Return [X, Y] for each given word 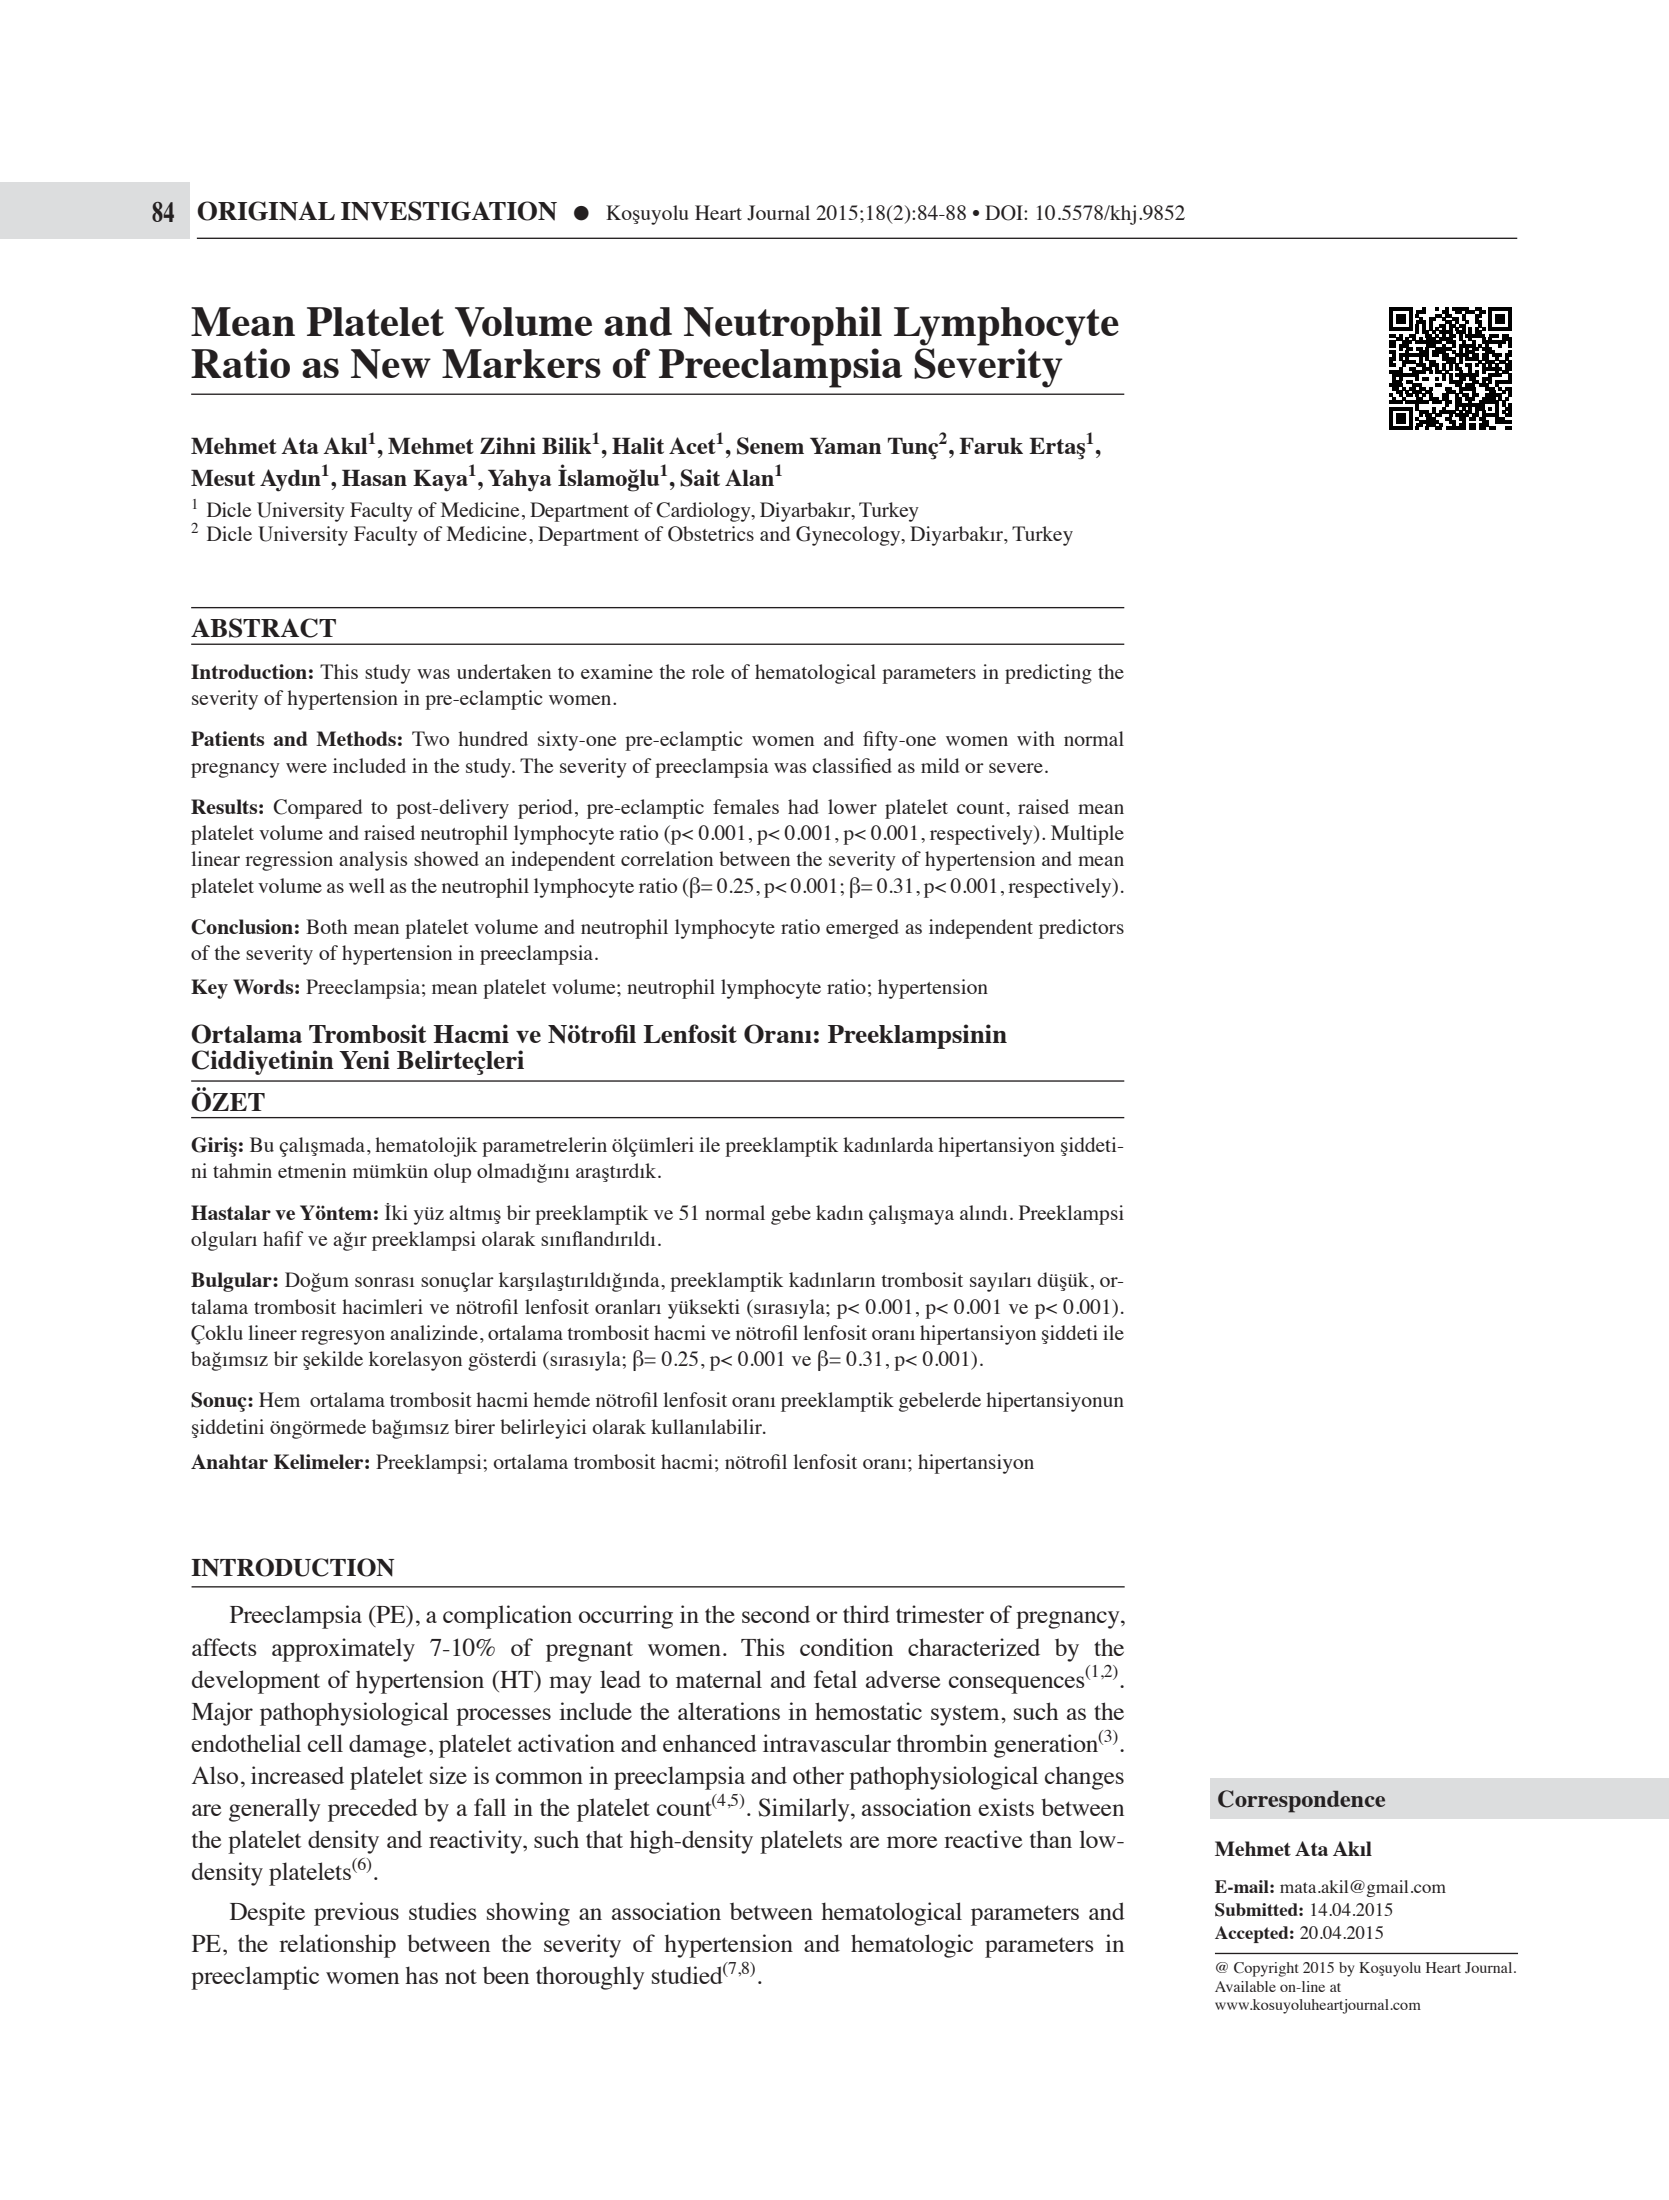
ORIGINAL [266, 211]
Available [1245, 1986]
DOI [1005, 213]
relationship [337, 1946]
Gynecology [849, 536]
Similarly [805, 1810]
